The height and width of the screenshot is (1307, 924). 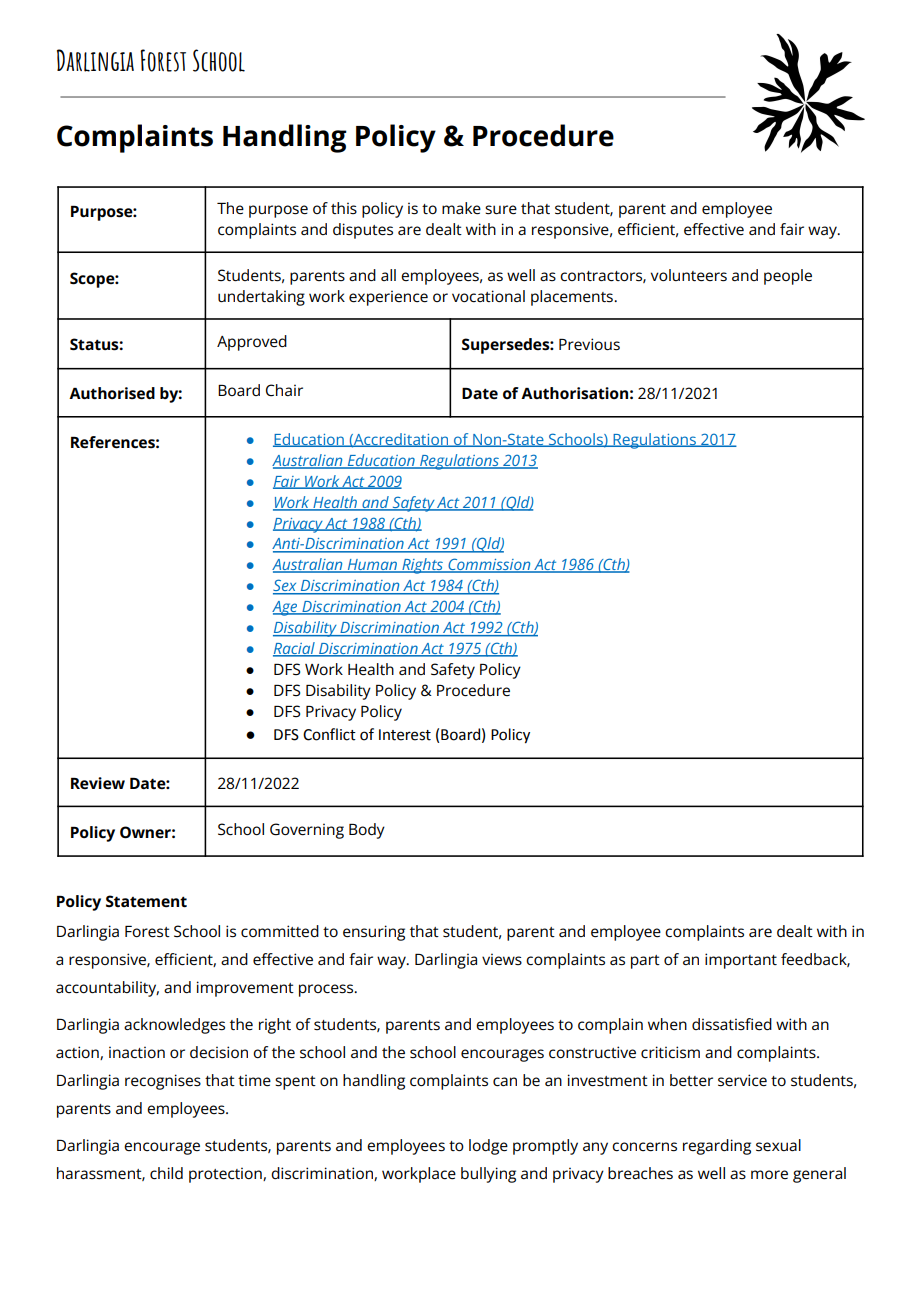 I want to click on committed, so click(x=280, y=931).
